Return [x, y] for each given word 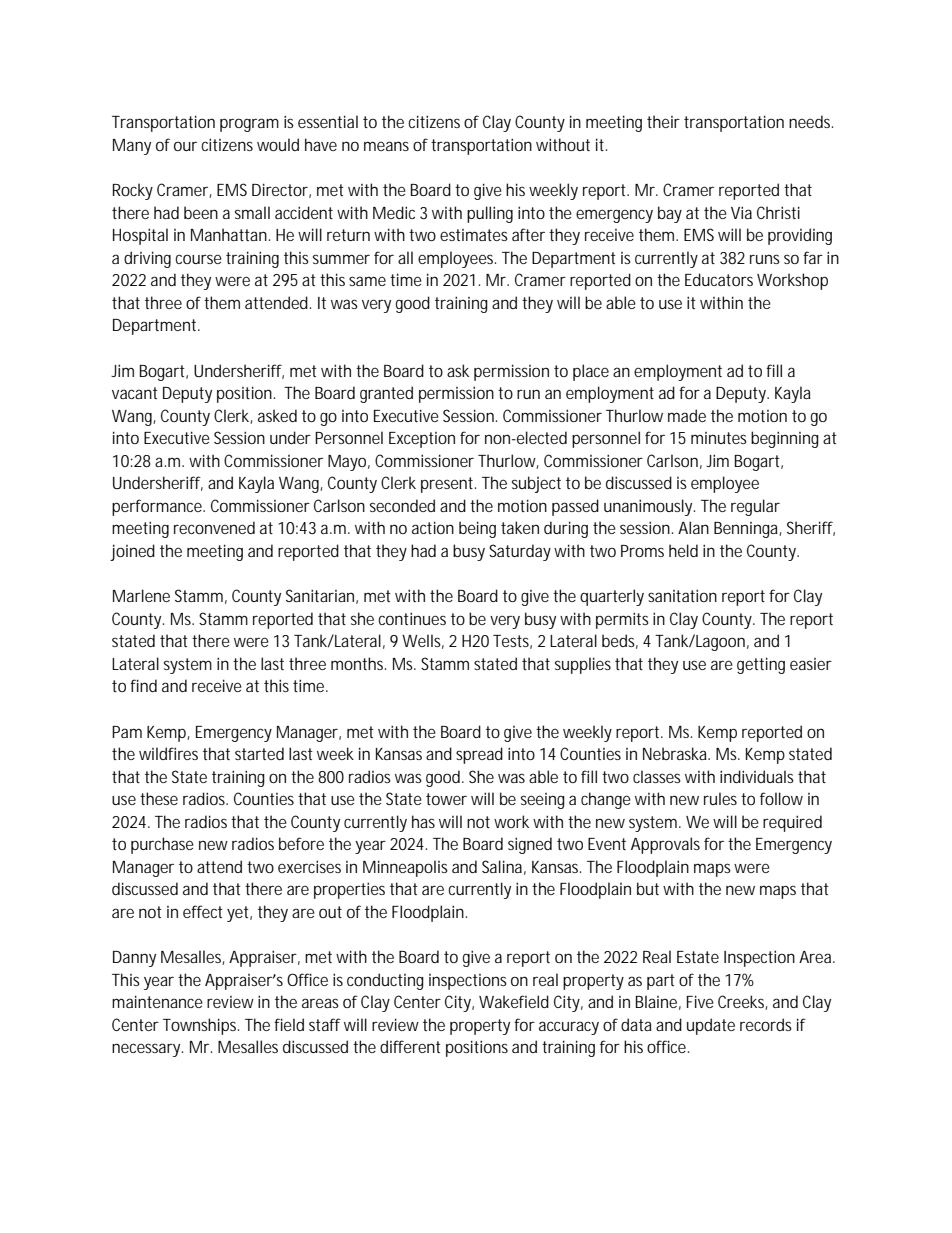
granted [386, 394]
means [386, 146]
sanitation [682, 595]
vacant [135, 393]
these [159, 798]
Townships [201, 1026]
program [249, 125]
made [687, 415]
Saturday [520, 552]
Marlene [141, 595]
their [663, 121]
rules [720, 798]
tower [446, 799]
